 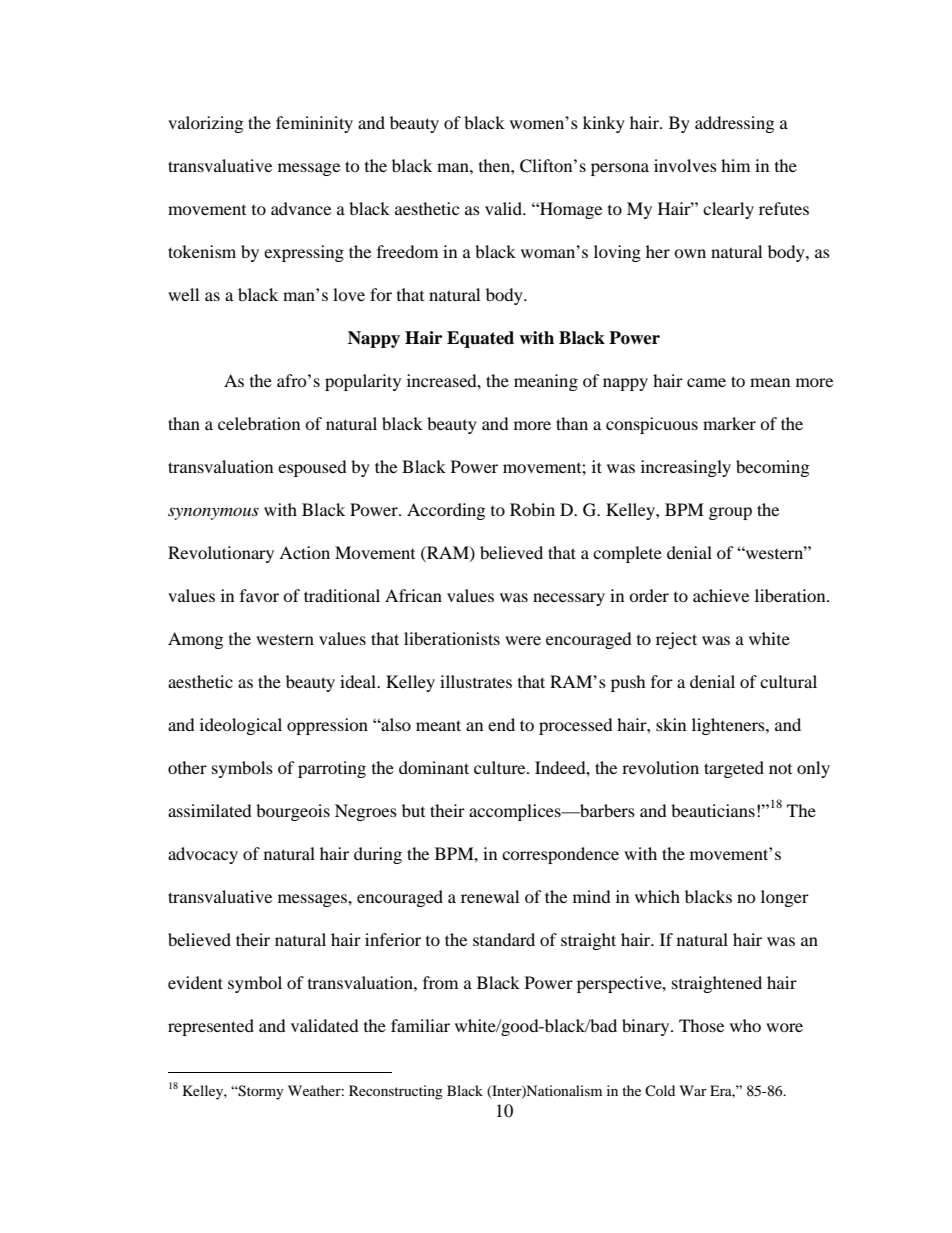 What do you see at coordinates (735, 165) in the screenshot?
I see `him` at bounding box center [735, 165].
